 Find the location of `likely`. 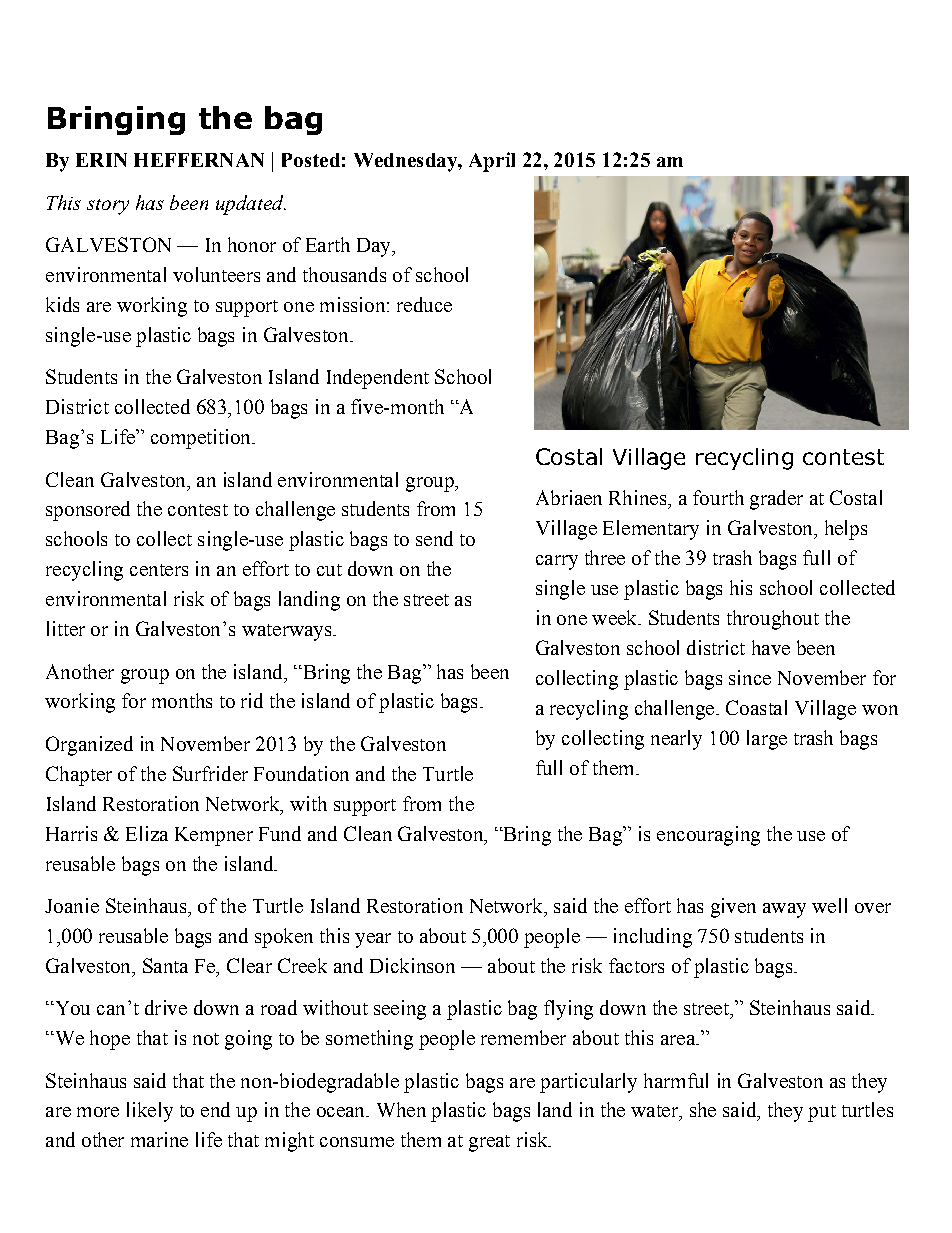

likely is located at coordinates (150, 1112).
